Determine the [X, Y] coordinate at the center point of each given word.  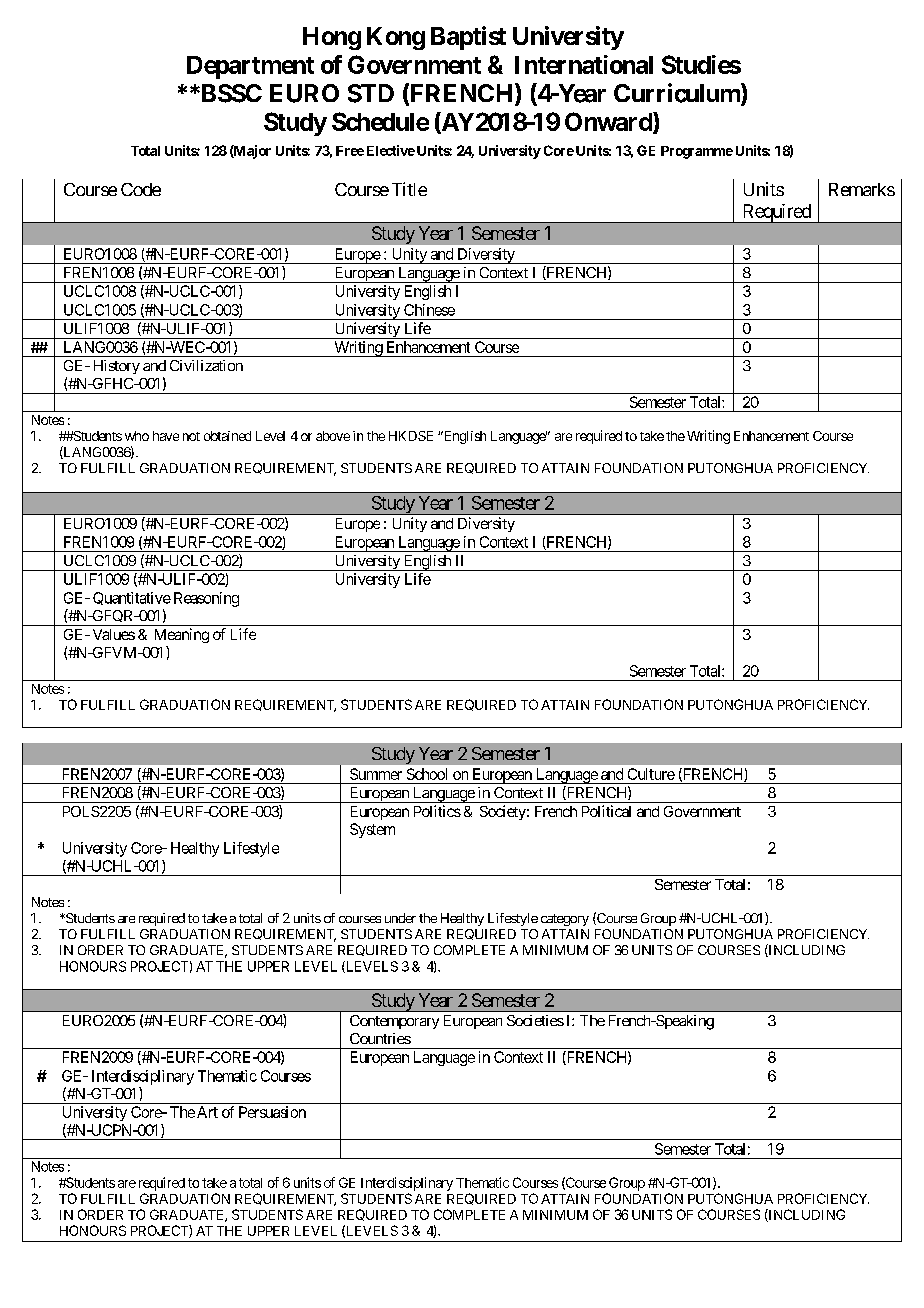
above [333, 436]
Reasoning [206, 599]
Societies [535, 1020]
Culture [651, 774]
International [584, 64]
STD [371, 93]
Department [250, 67]
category [565, 920]
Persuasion [272, 1112]
